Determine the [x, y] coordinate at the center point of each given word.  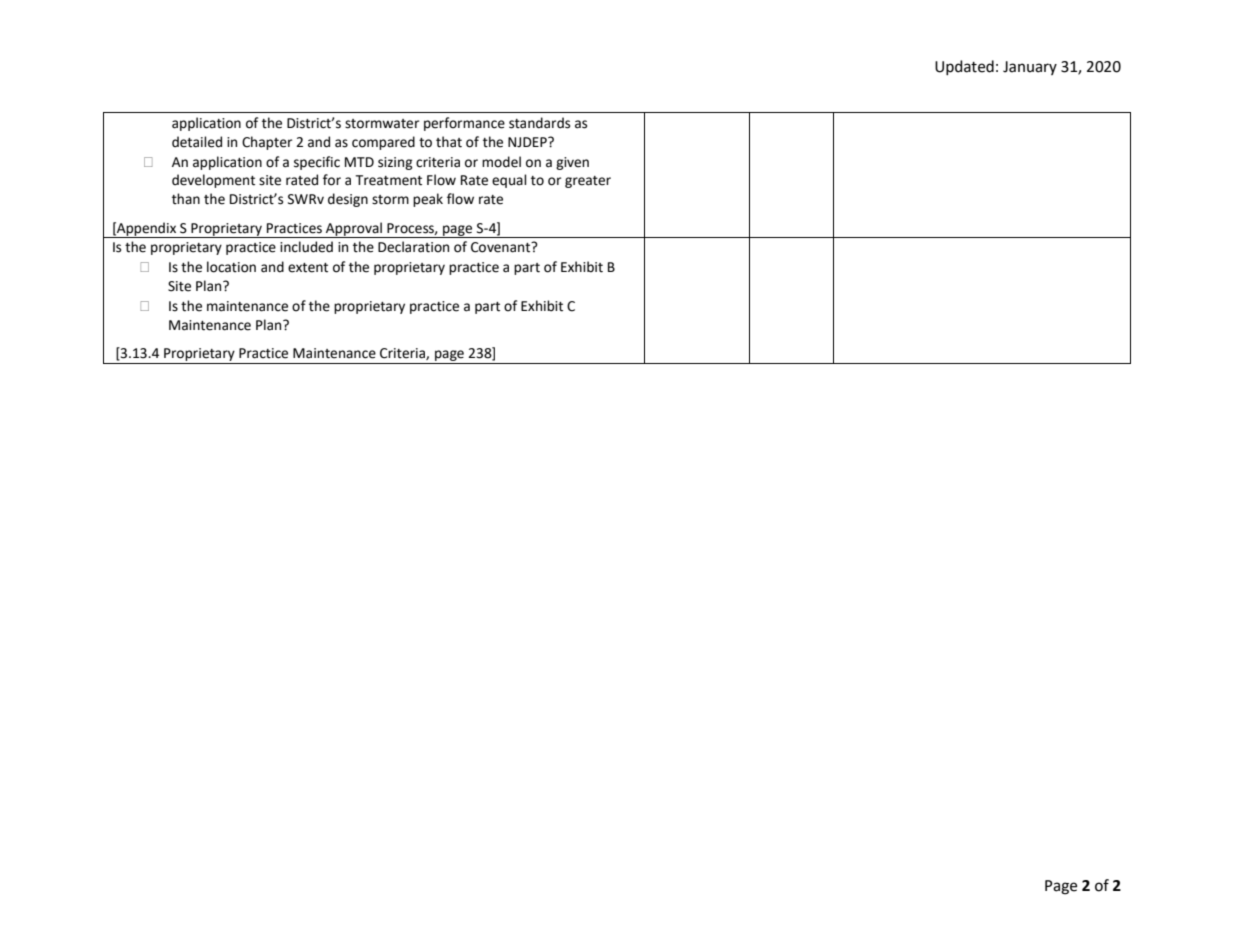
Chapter [267, 143]
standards [539, 123]
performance [464, 124]
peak [428, 200]
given [572, 163]
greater [588, 182]
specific [317, 163]
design [348, 200]
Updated [964, 67]
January [1030, 68]
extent [308, 268]
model [501, 162]
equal [509, 181]
